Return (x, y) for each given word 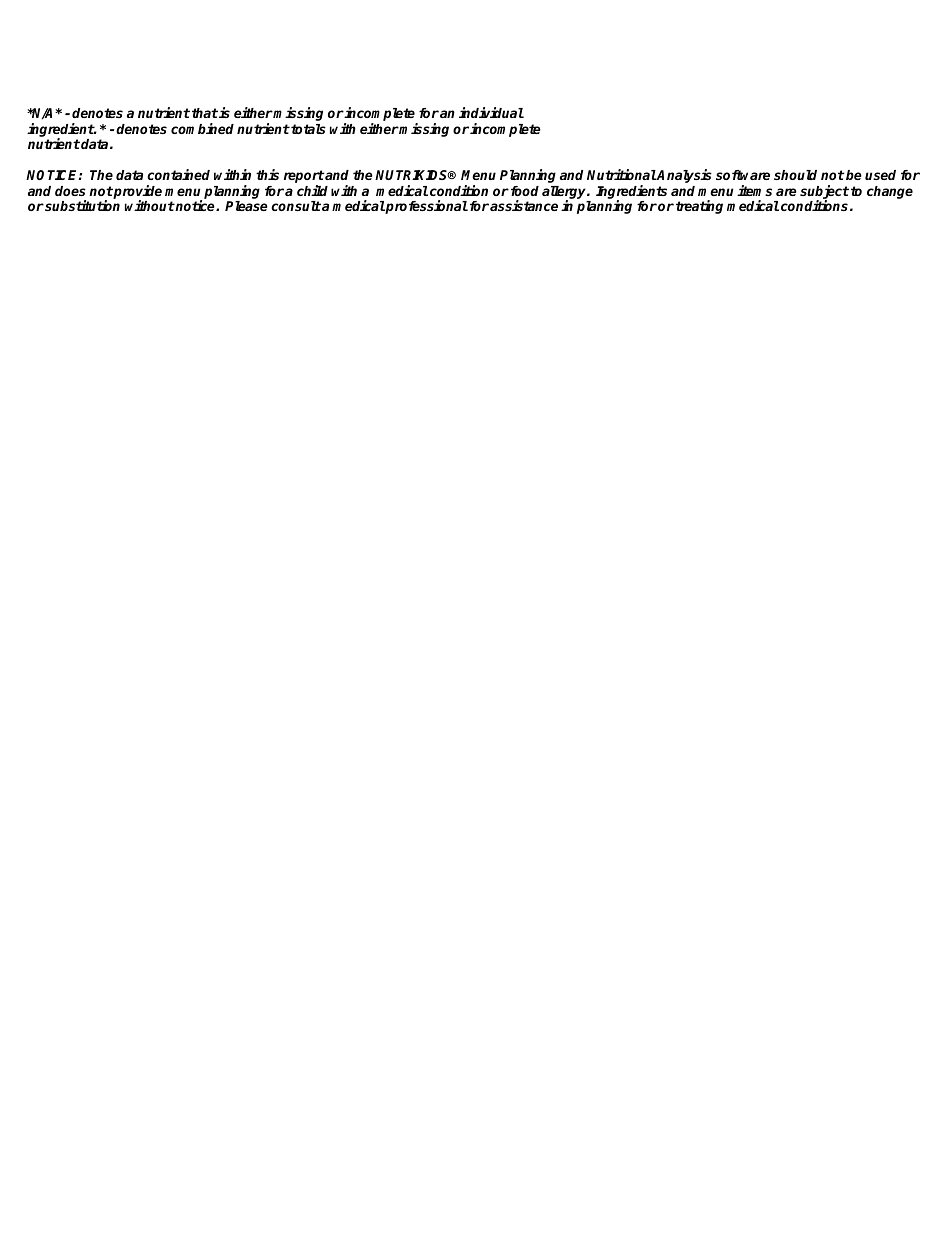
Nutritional (622, 174)
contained (178, 174)
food (525, 191)
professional (426, 207)
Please (246, 206)
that (205, 113)
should (795, 175)
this (267, 174)
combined (202, 128)
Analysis (684, 176)
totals (307, 129)
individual (491, 112)
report (304, 178)
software (743, 175)
